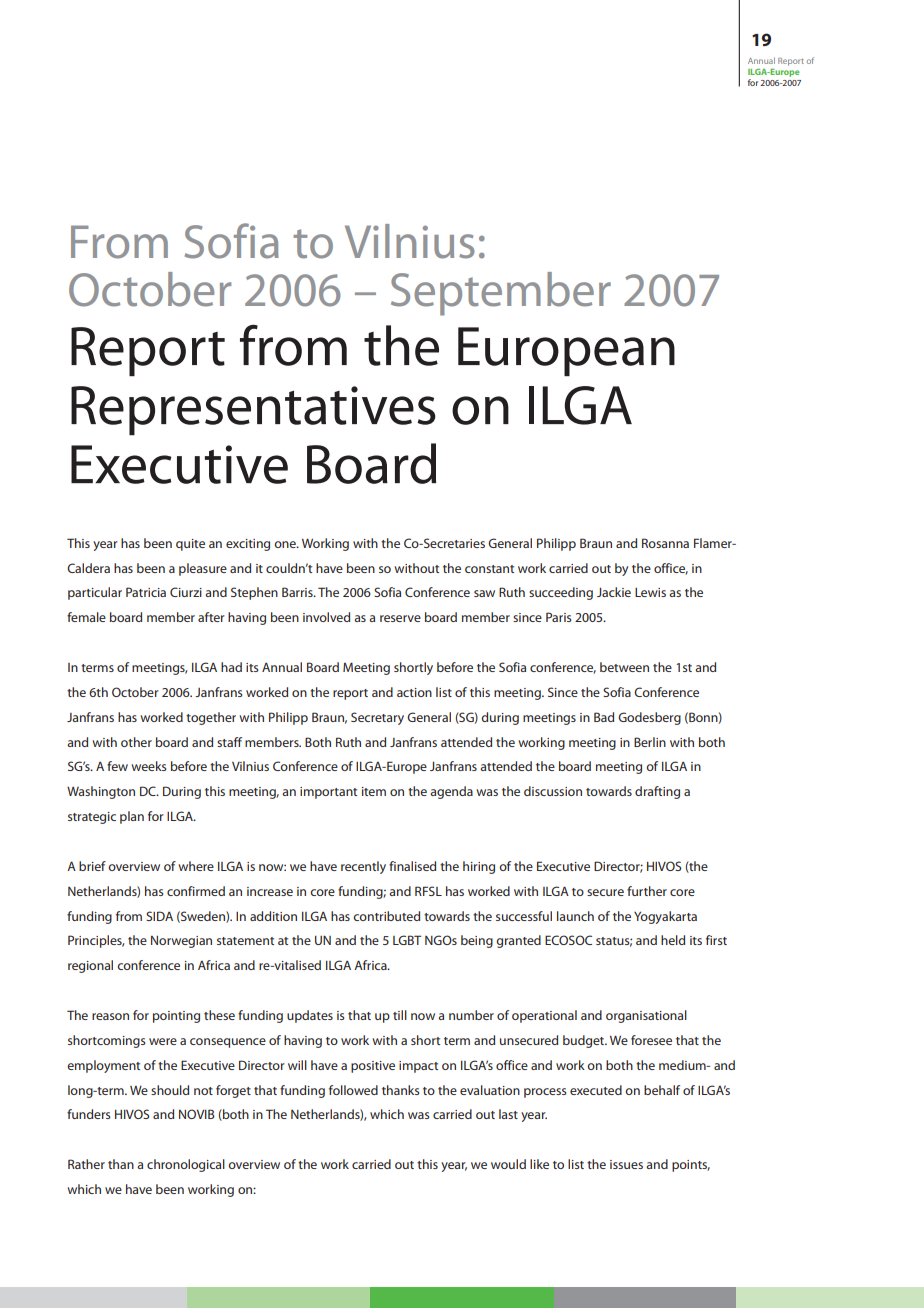  What do you see at coordinates (665, 543) in the page?
I see `Rosanna` at bounding box center [665, 543].
